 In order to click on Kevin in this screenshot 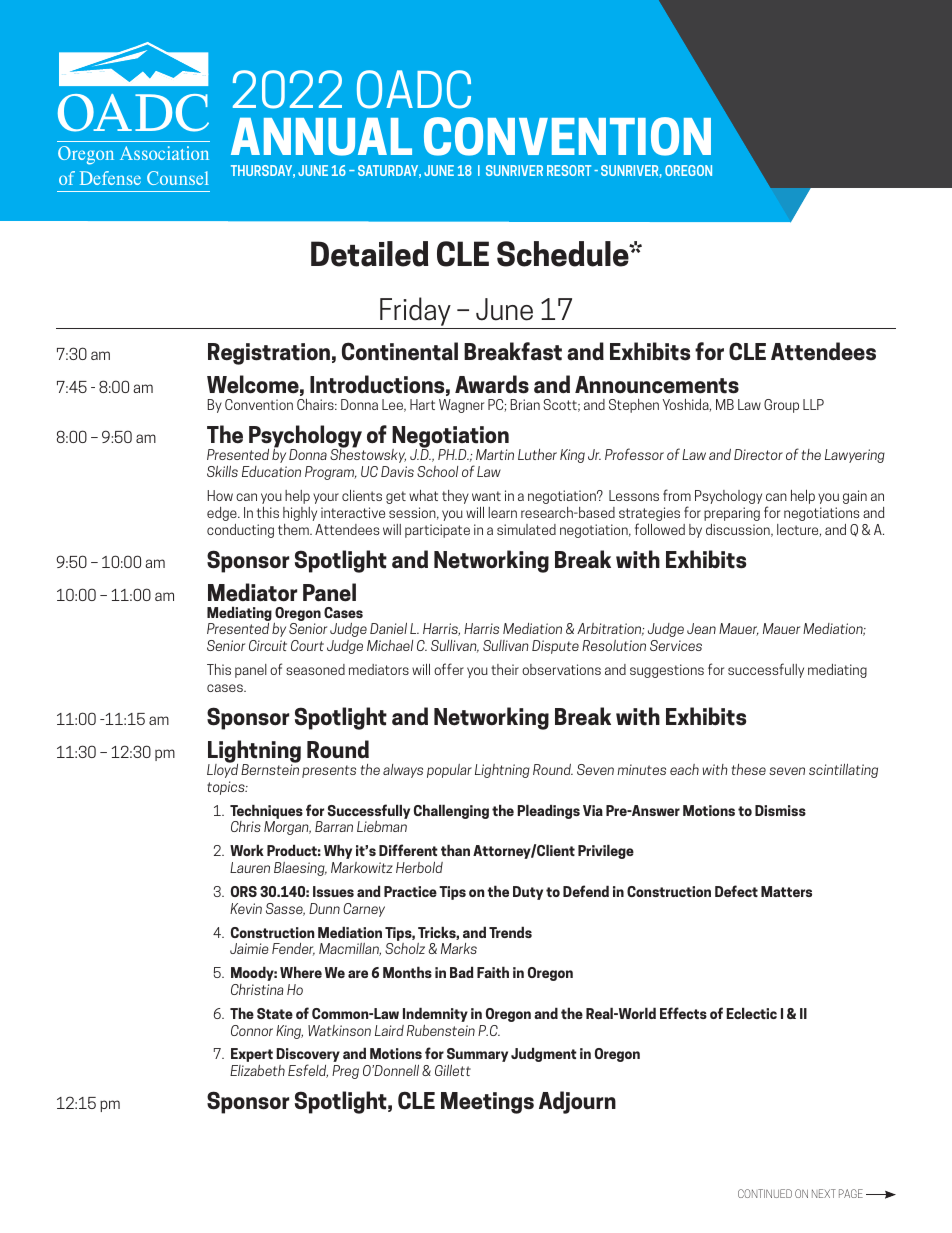, I will do `click(246, 908)`.
